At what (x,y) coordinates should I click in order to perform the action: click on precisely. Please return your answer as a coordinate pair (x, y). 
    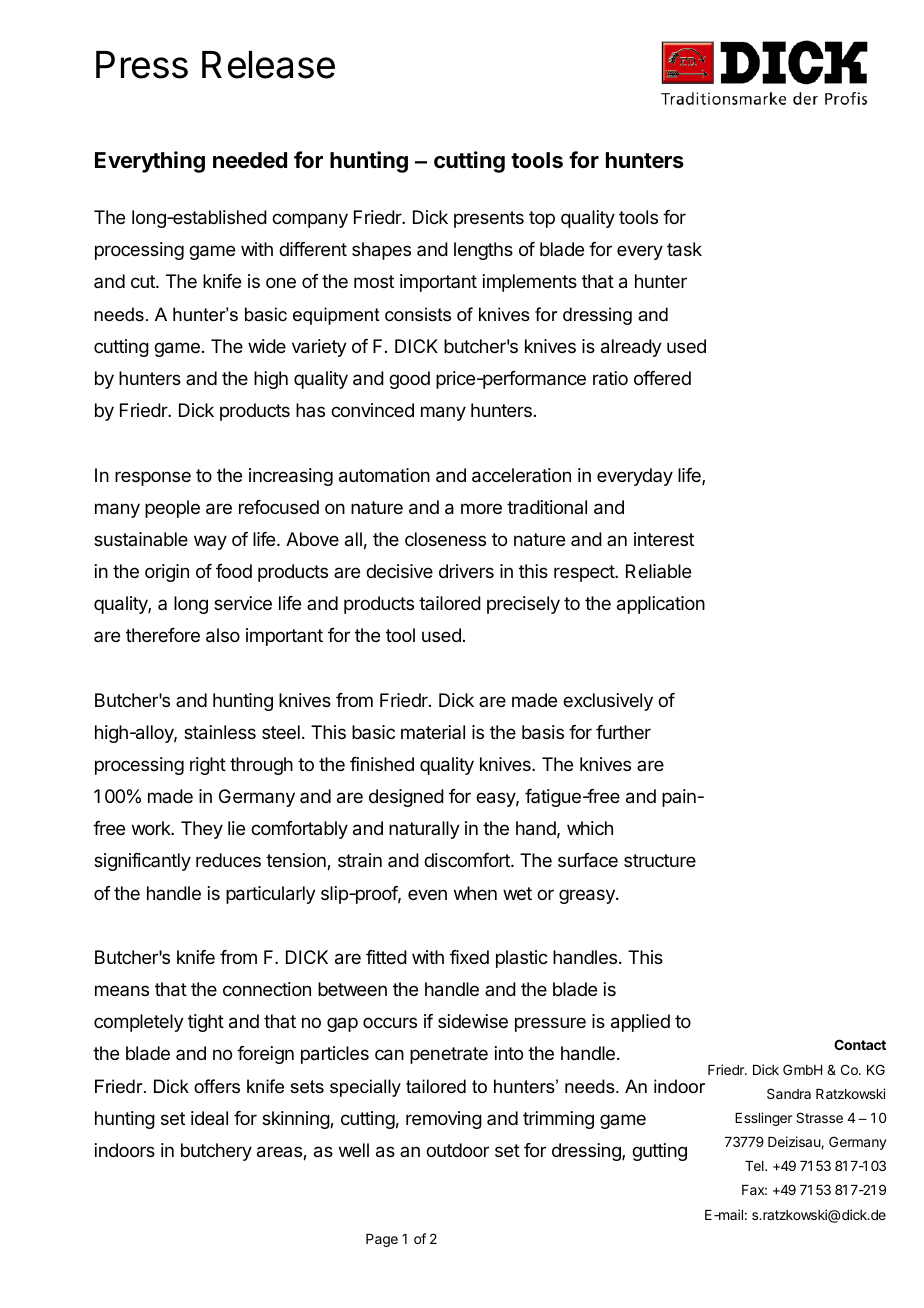
    Looking at the image, I should click on (523, 605).
